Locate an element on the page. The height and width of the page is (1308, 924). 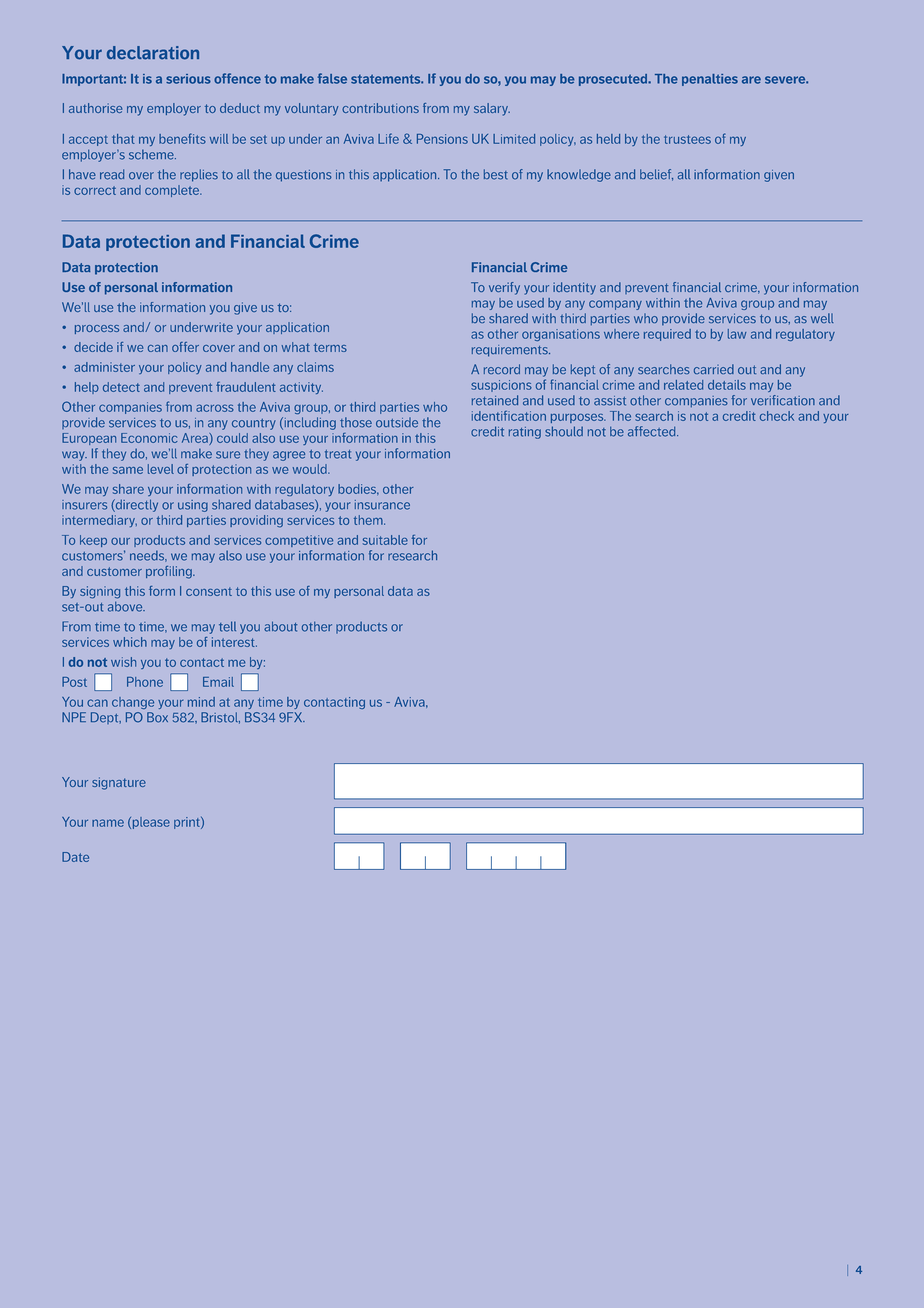
suitable is located at coordinates (385, 540).
